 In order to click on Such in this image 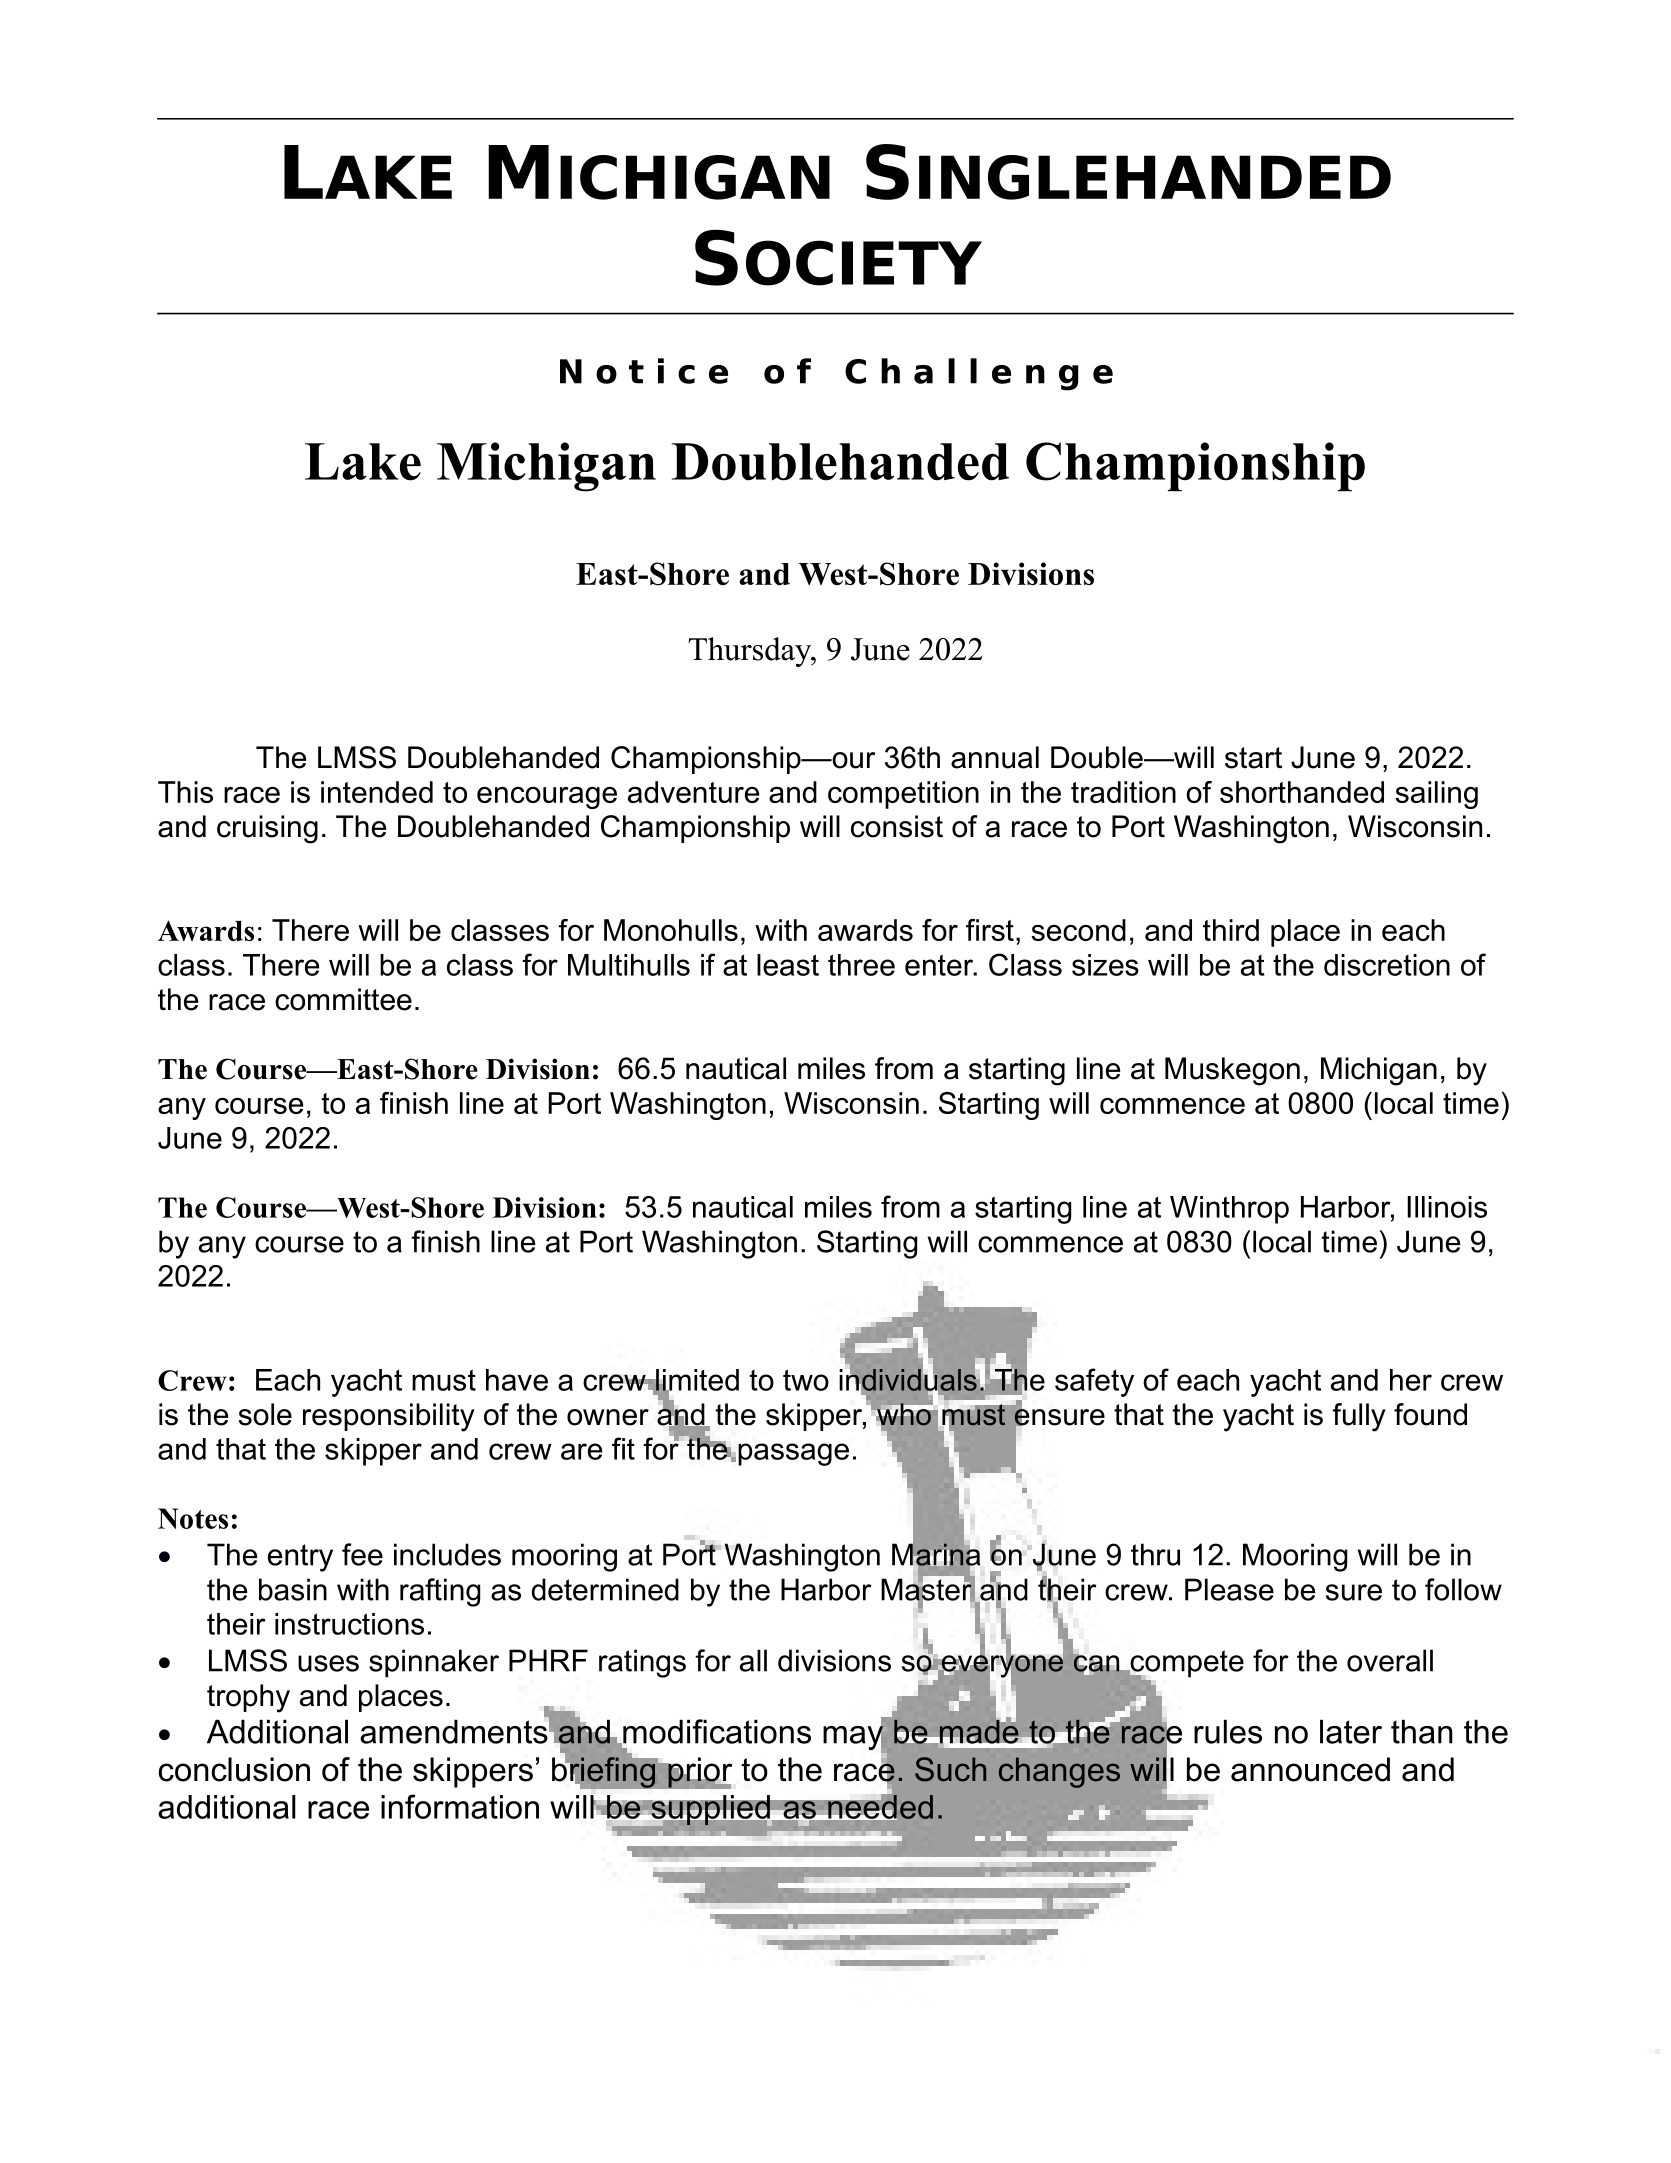, I will do `click(950, 1769)`.
